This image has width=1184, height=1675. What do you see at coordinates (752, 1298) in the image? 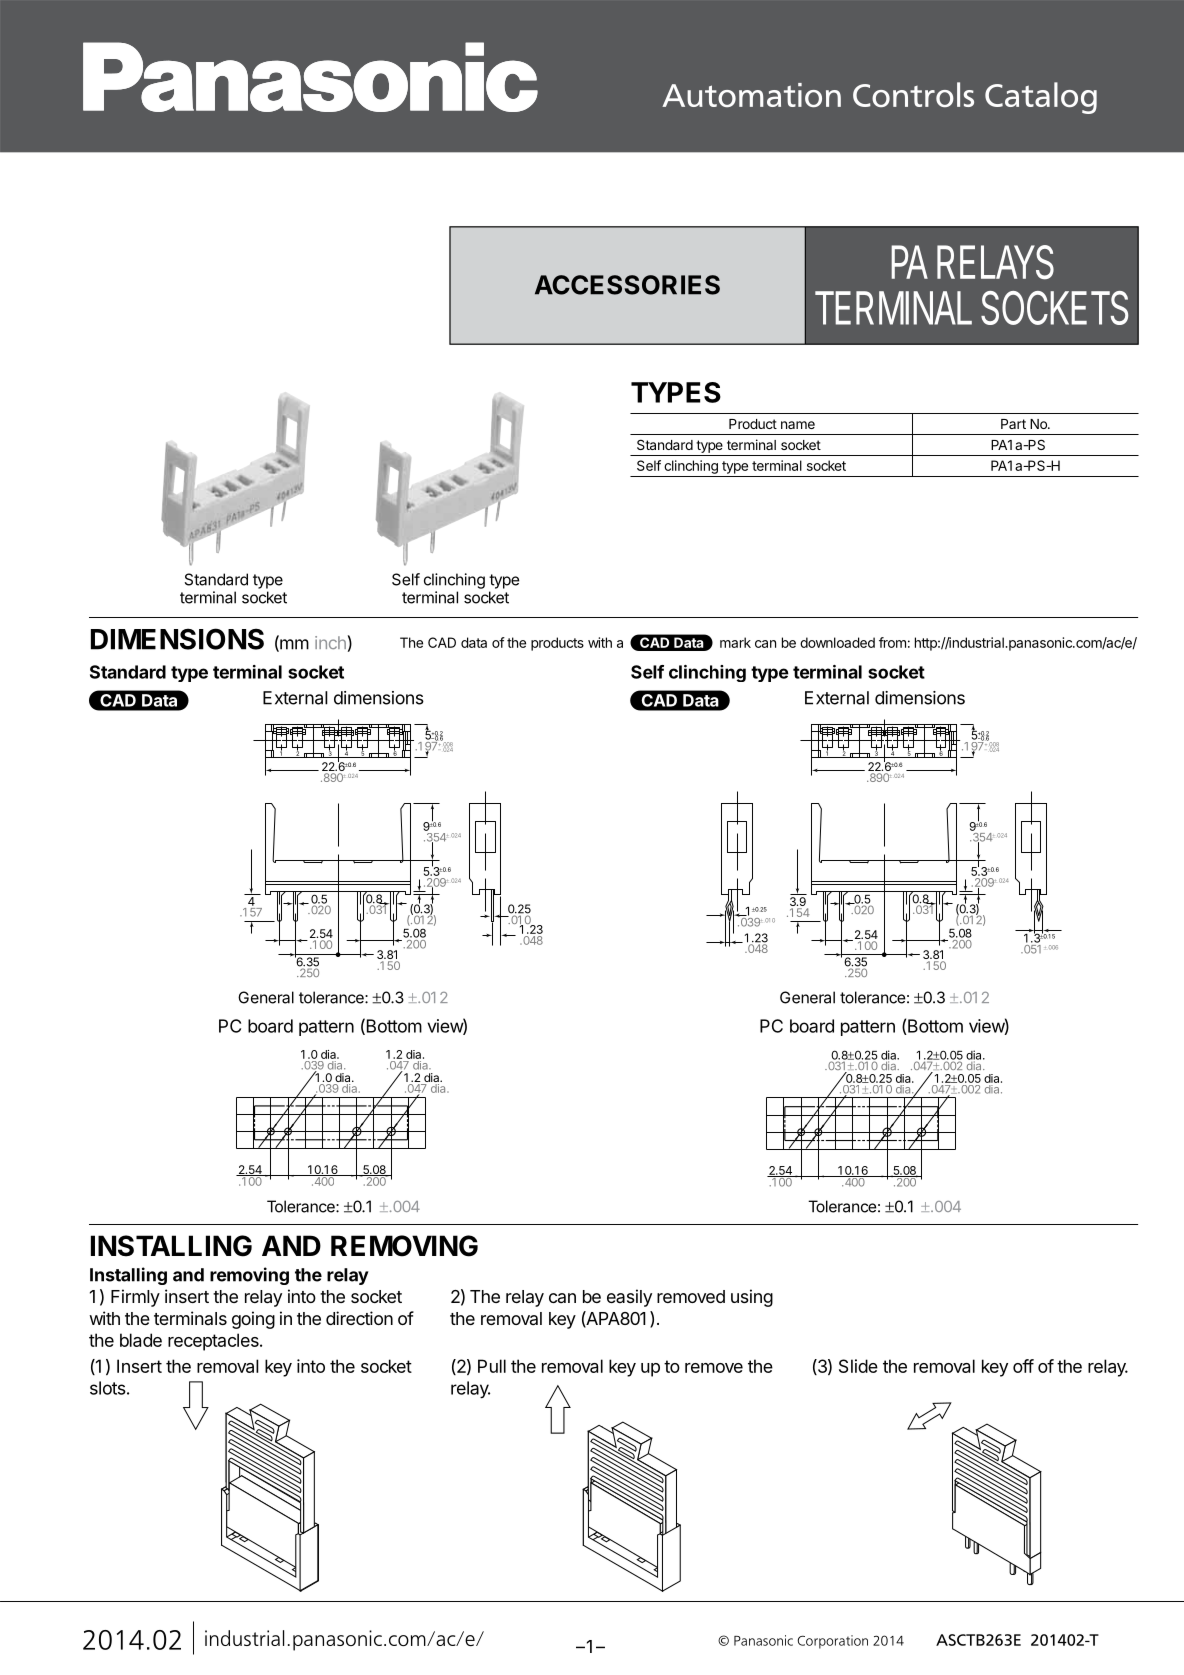
I see `using` at bounding box center [752, 1298].
